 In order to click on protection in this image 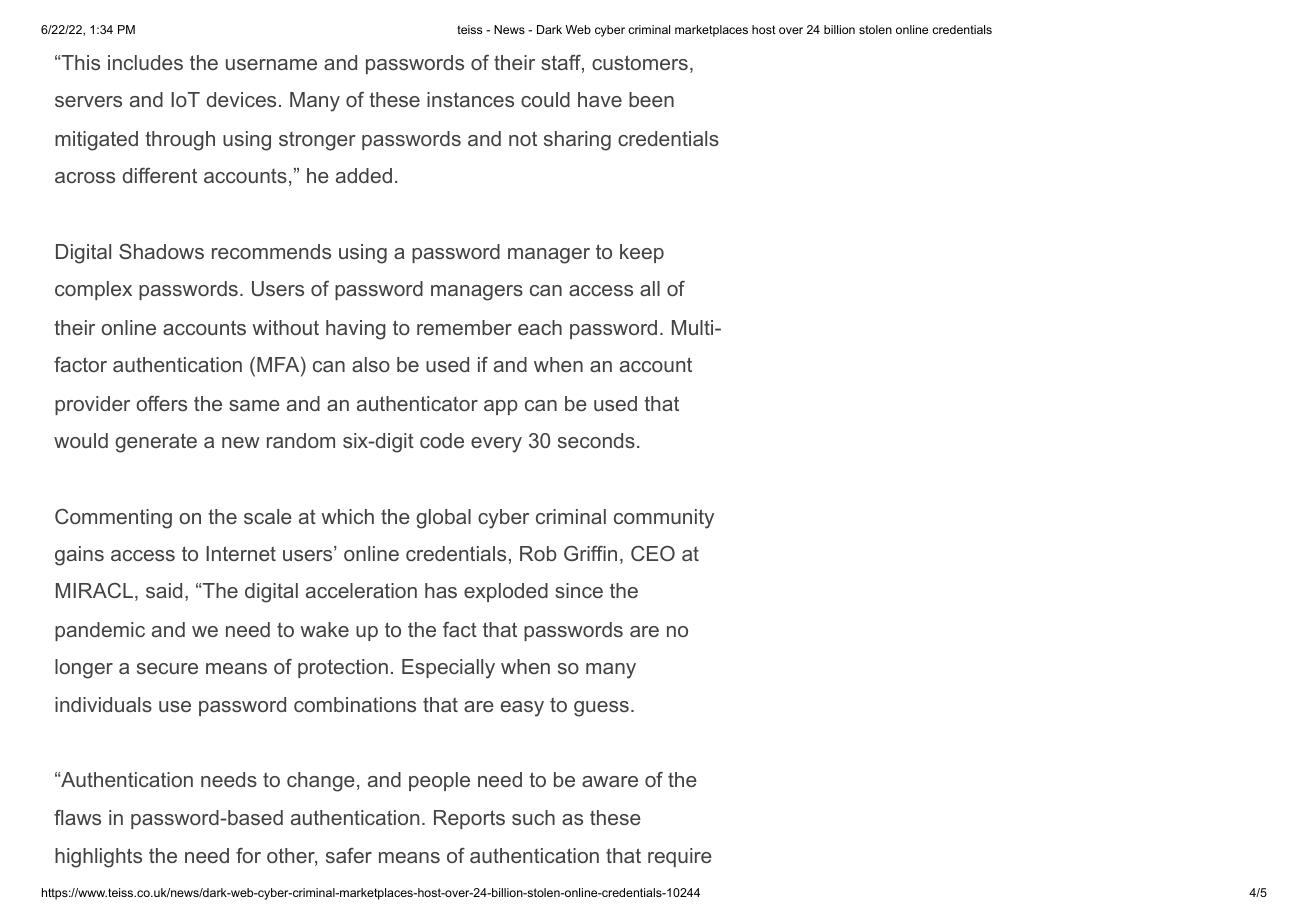, I will do `click(343, 668)`.
